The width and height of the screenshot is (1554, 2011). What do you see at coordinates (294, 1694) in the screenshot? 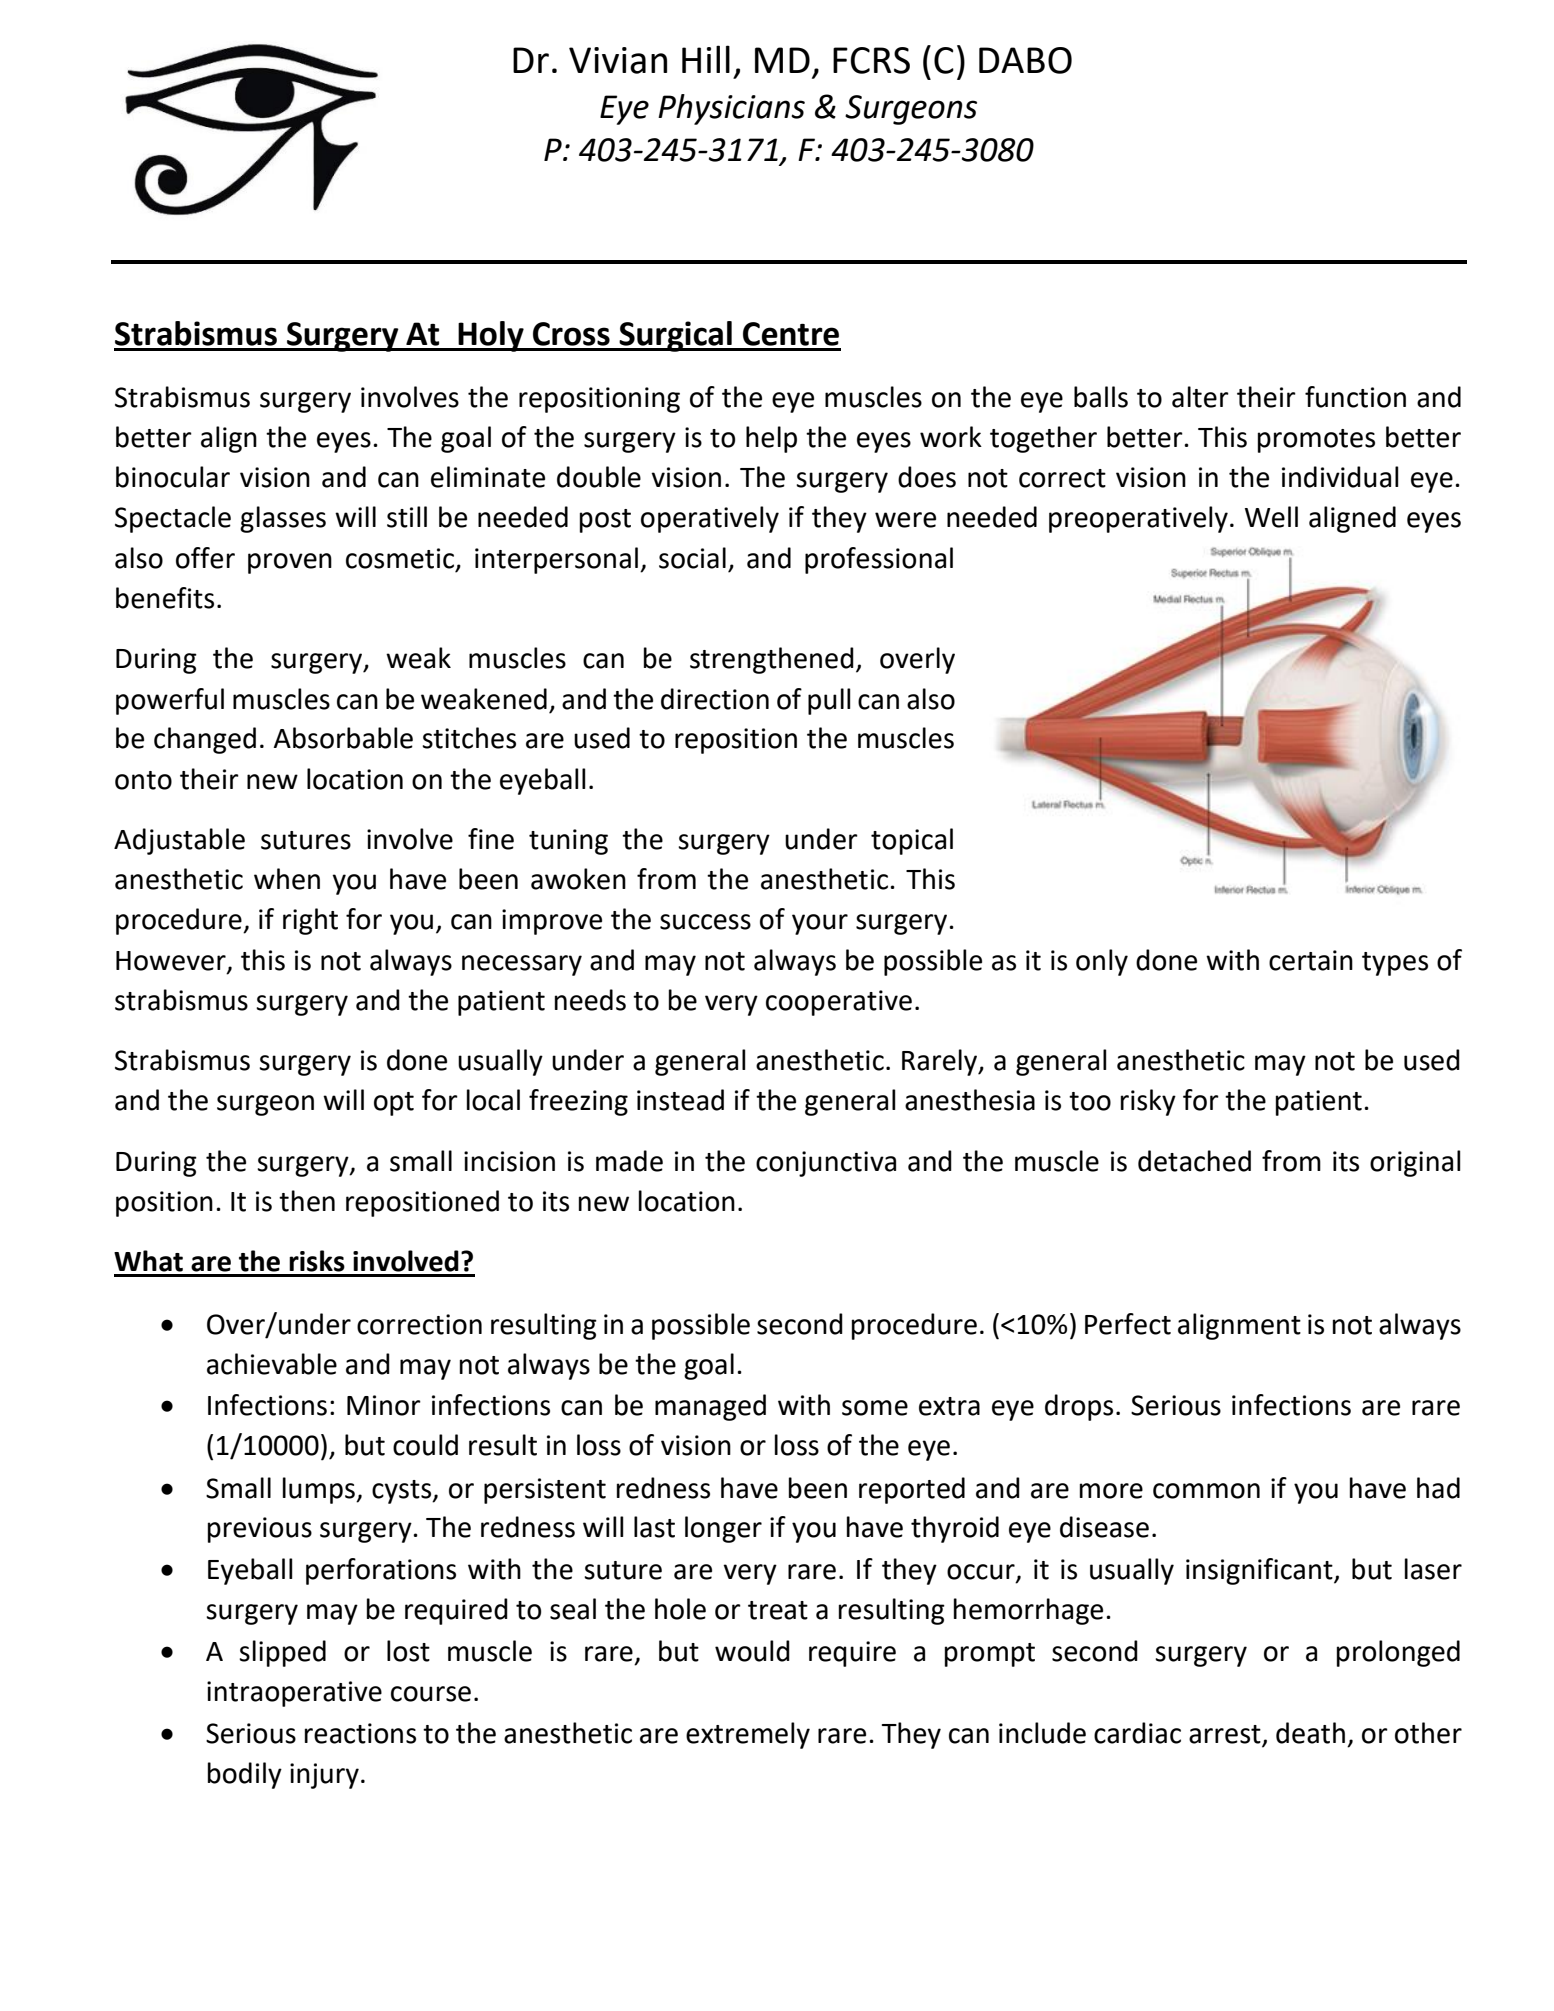
I see `intraoperative` at bounding box center [294, 1694].
